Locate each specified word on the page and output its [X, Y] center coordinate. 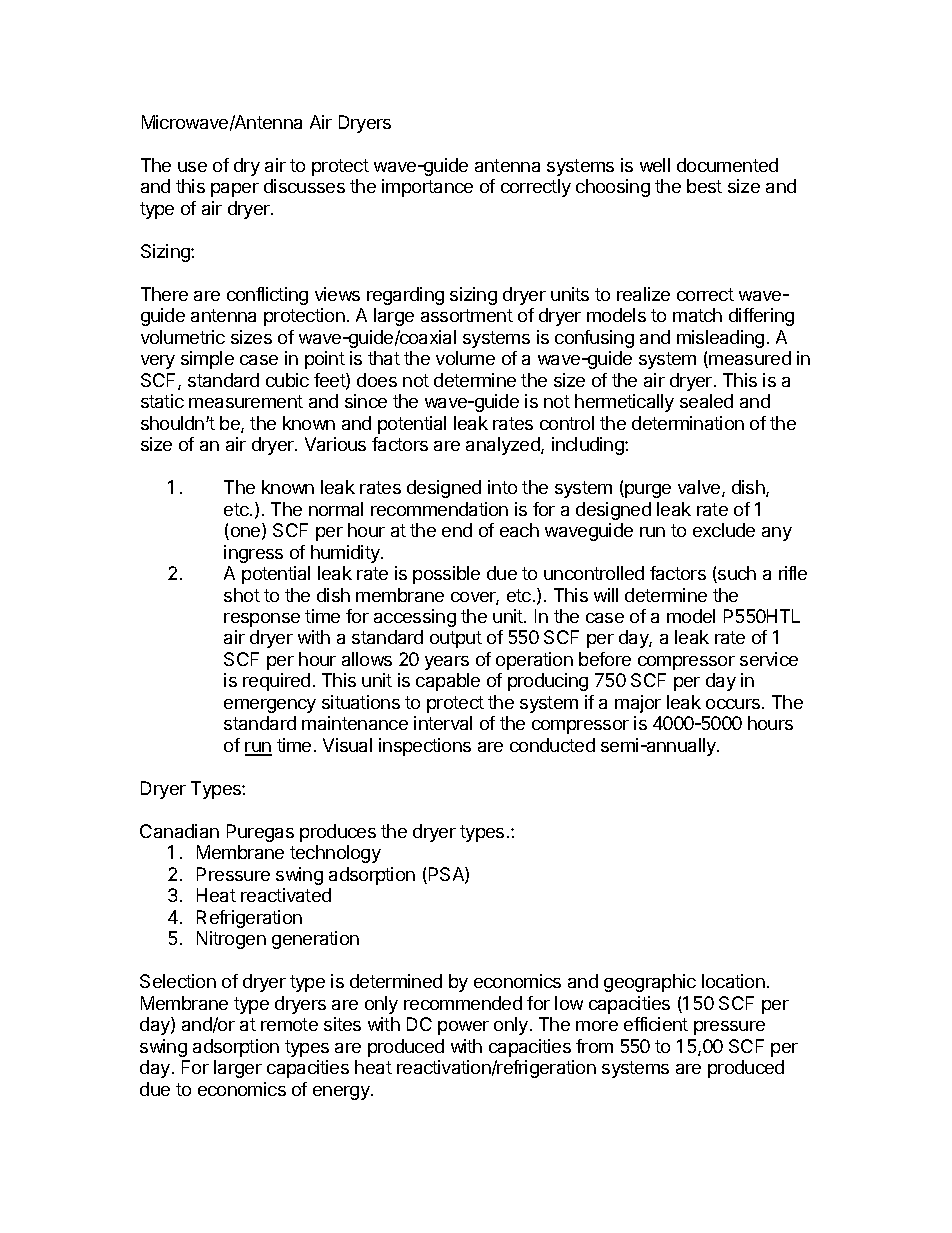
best [704, 186]
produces [338, 833]
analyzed [504, 446]
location [733, 981]
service [769, 659]
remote [289, 1024]
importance [427, 188]
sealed [706, 401]
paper [235, 190]
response [262, 620]
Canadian [179, 831]
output [456, 639]
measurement [246, 401]
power [463, 1028]
